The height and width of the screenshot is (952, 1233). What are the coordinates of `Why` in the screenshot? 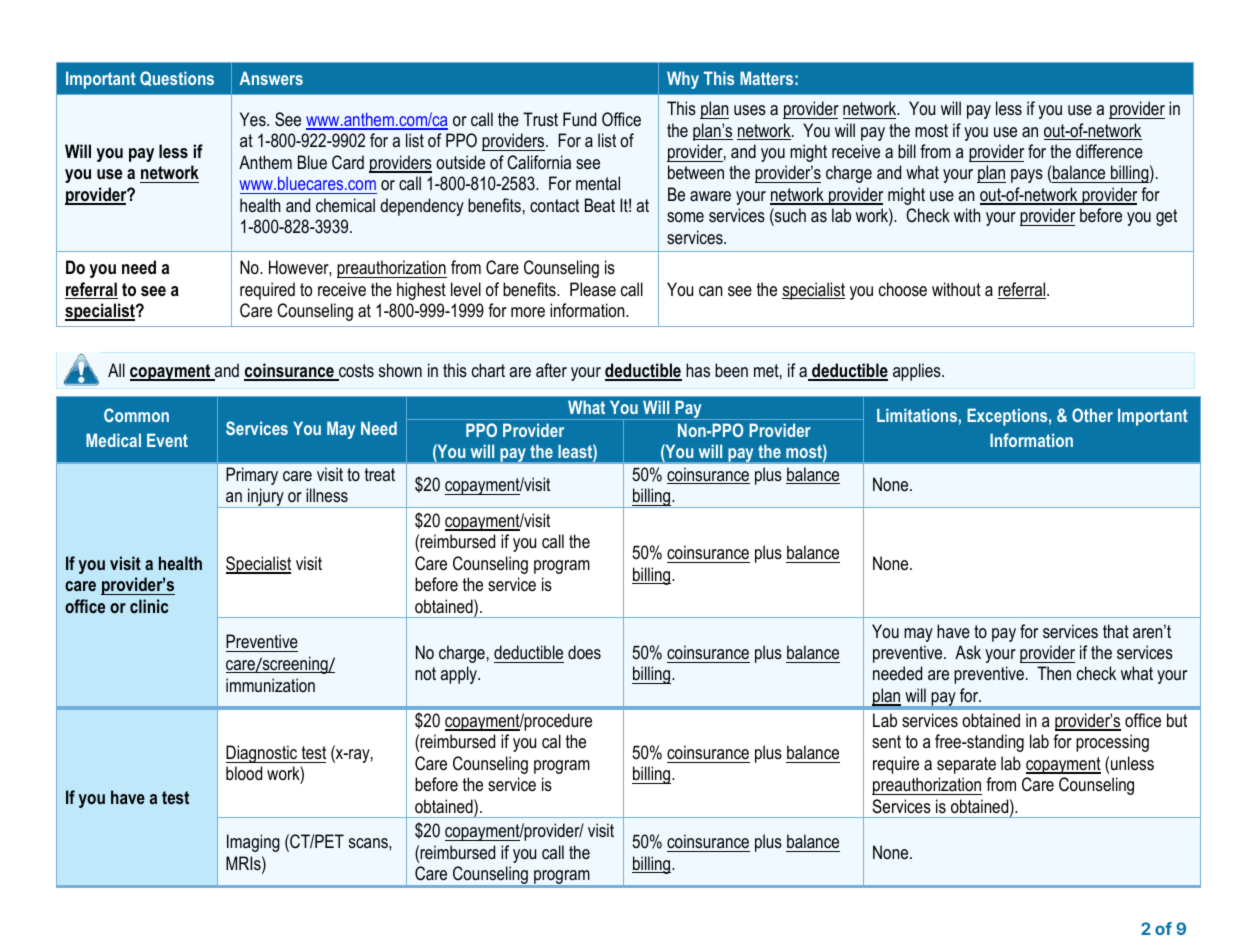 It's located at (683, 80).
